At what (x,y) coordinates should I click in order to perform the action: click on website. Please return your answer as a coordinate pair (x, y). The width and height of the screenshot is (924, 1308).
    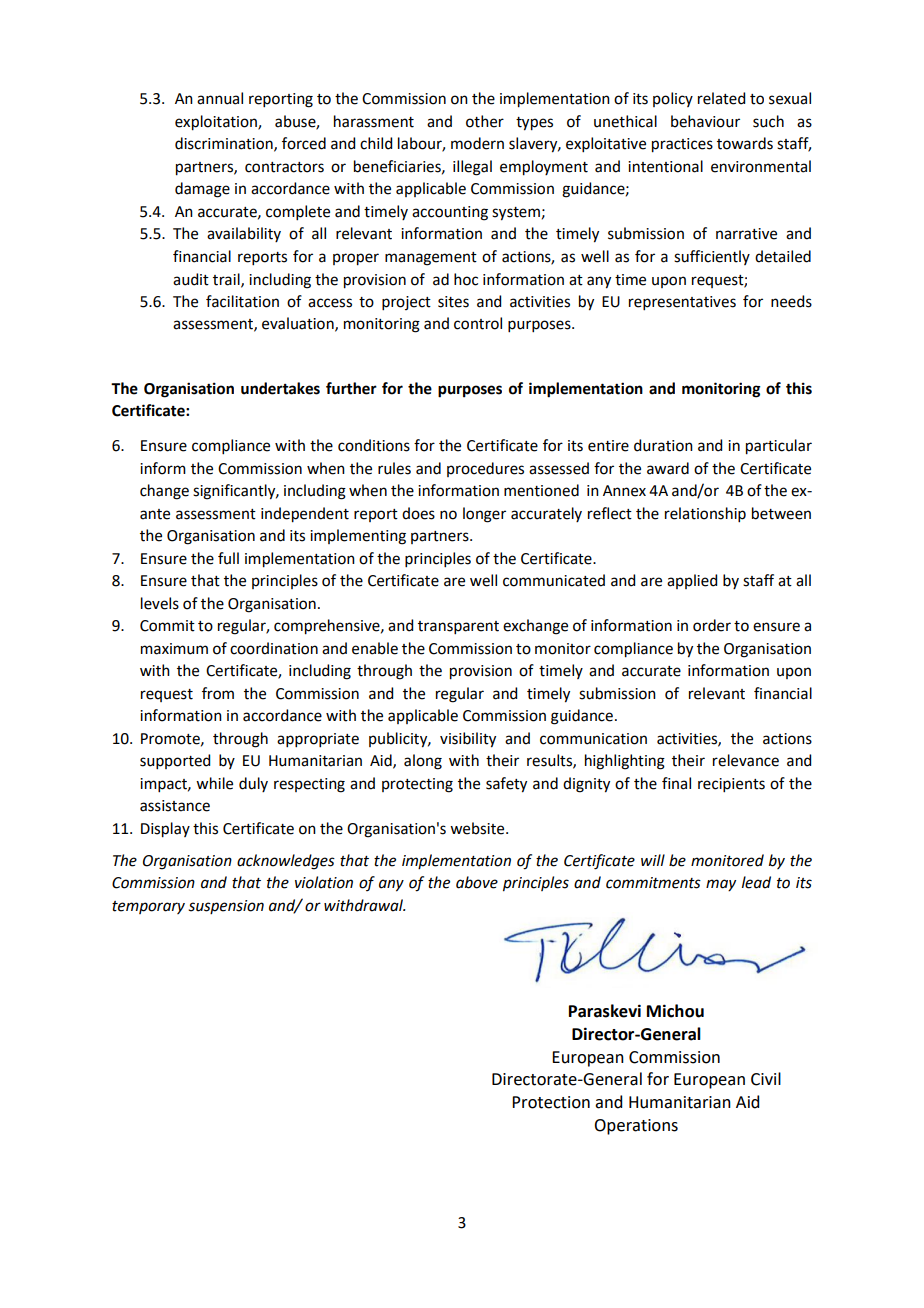
    Looking at the image, I should click on (478, 828).
